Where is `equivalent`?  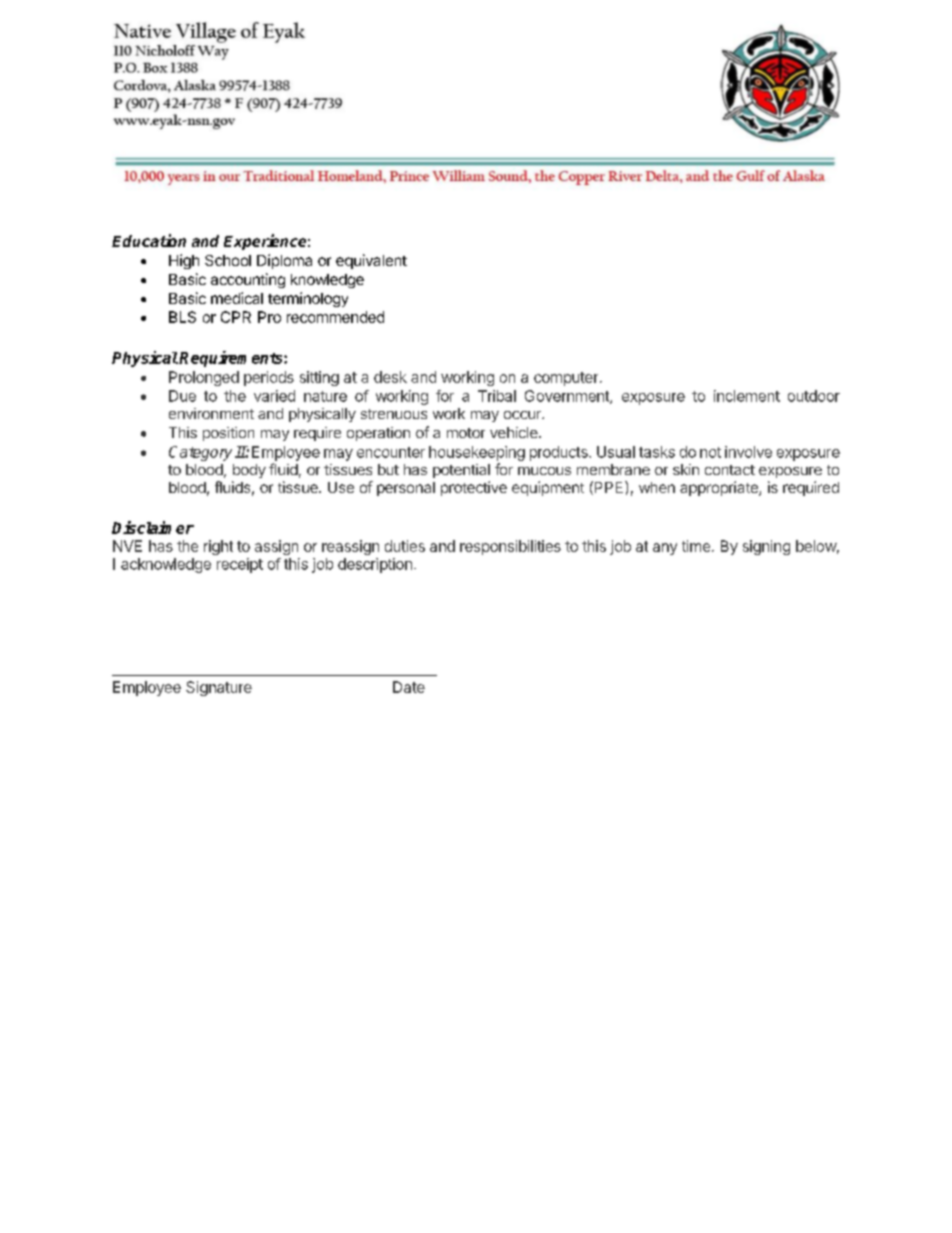 equivalent is located at coordinates (371, 261).
